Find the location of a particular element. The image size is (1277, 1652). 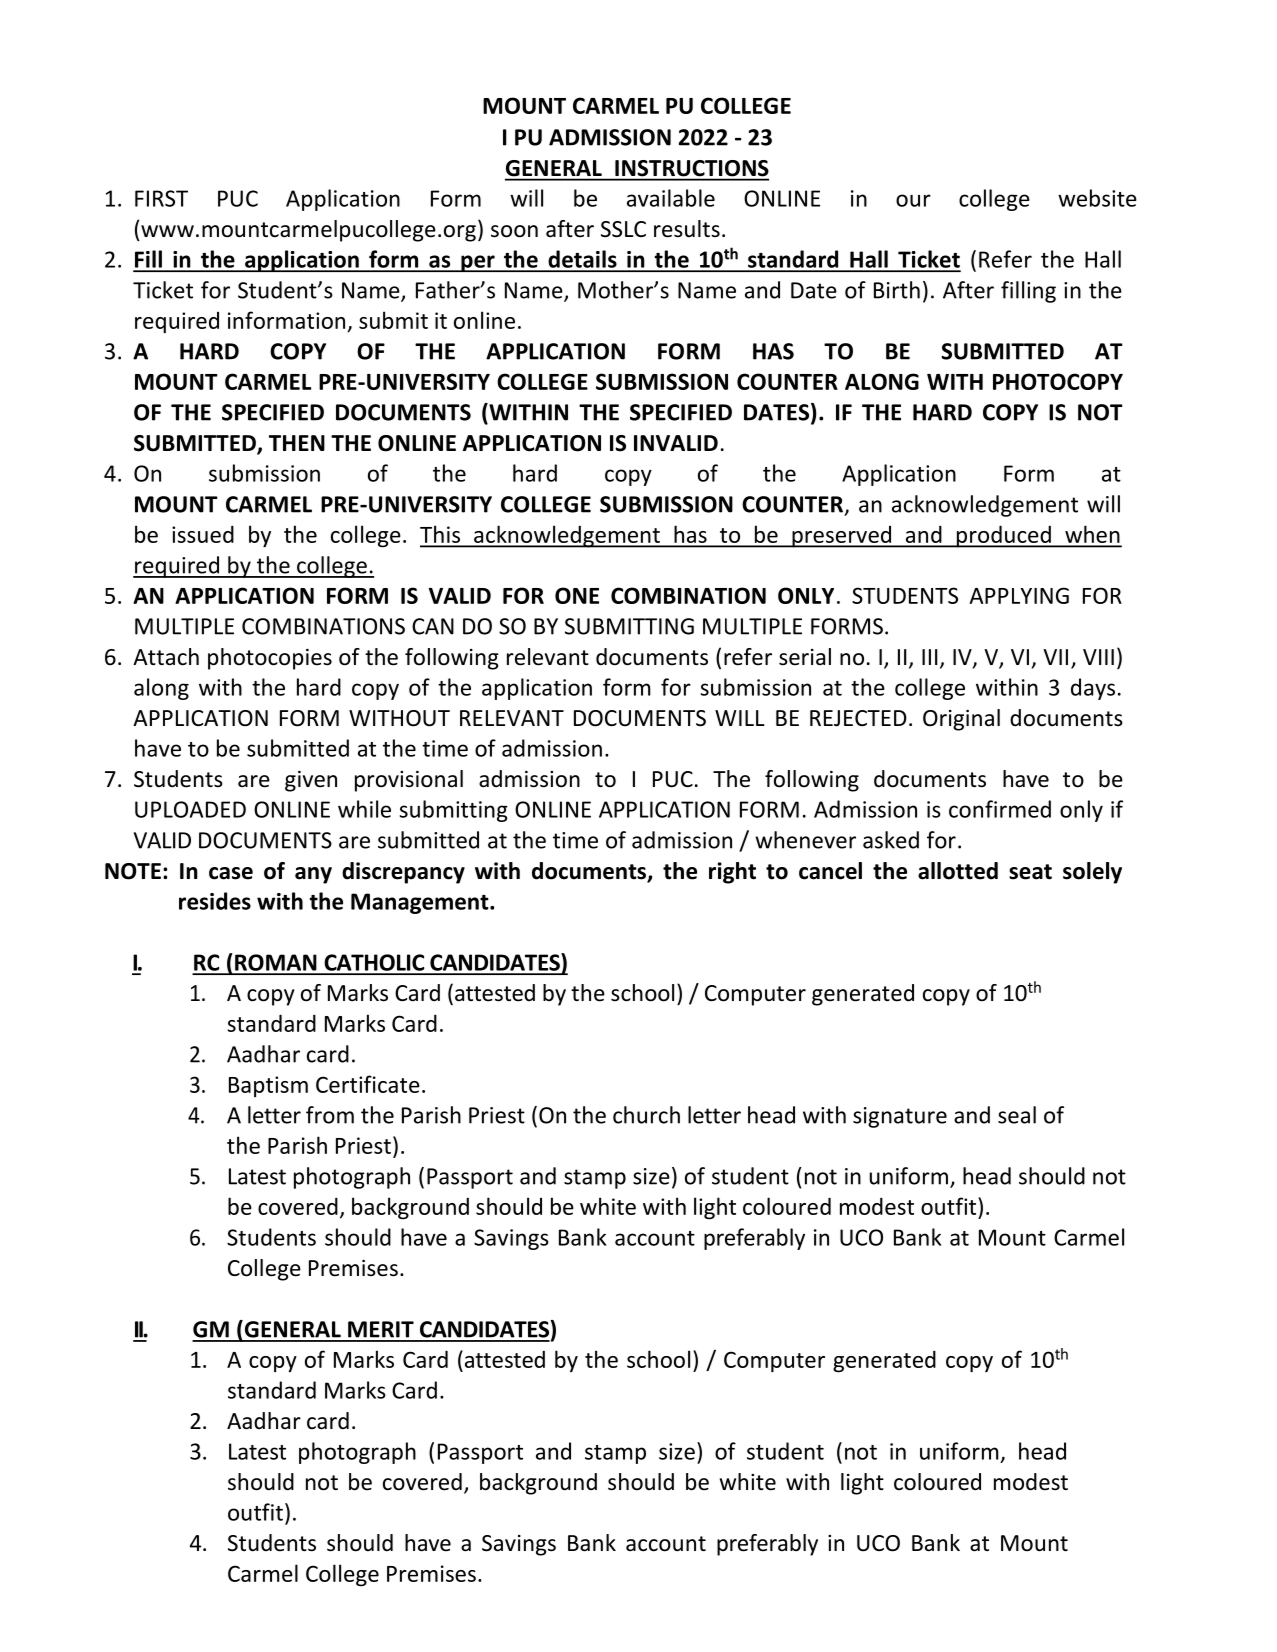

Baptism is located at coordinates (268, 1086).
